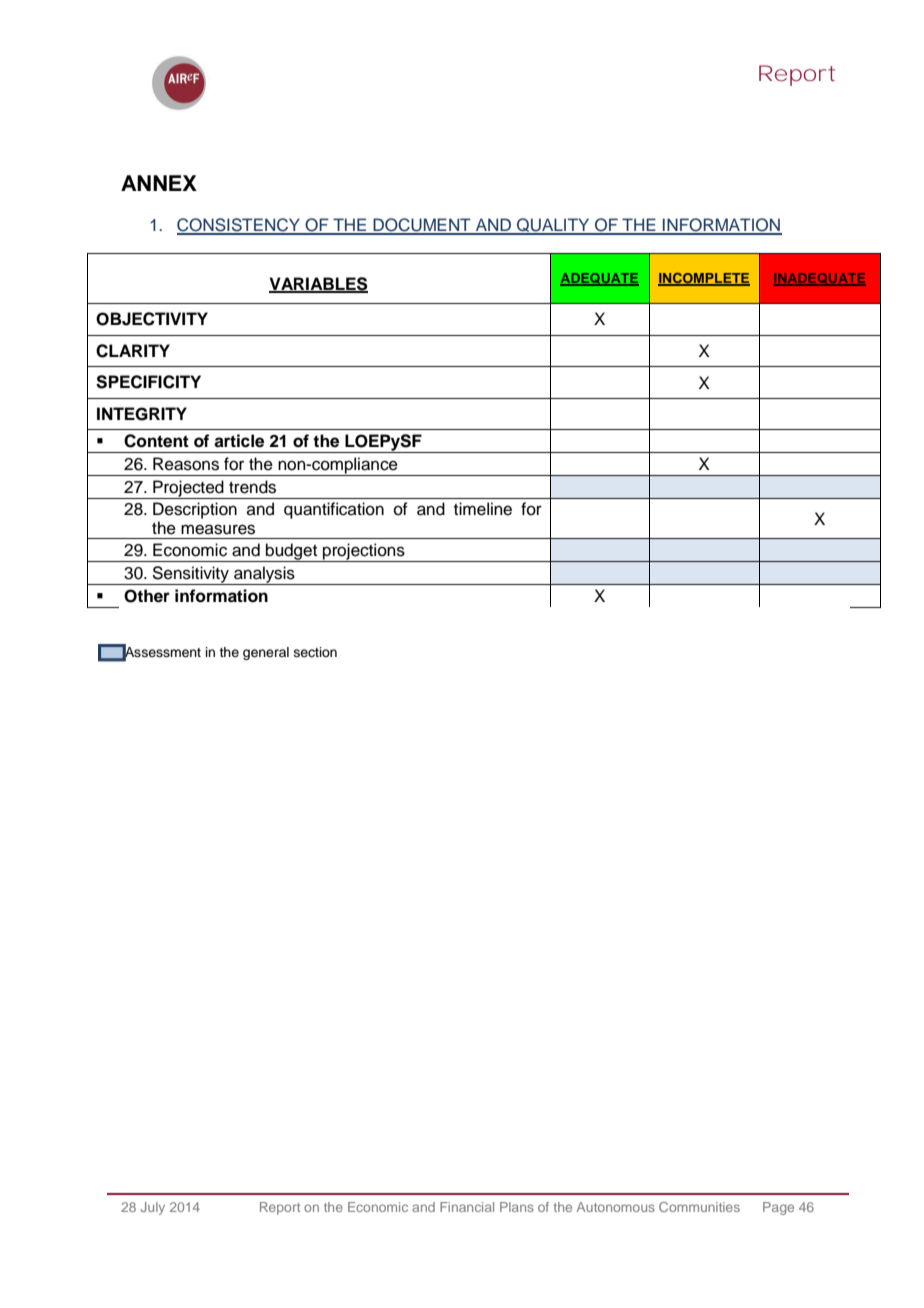  Describe the element at coordinates (704, 279) in the document. I see `INCOMPLETE` at that location.
